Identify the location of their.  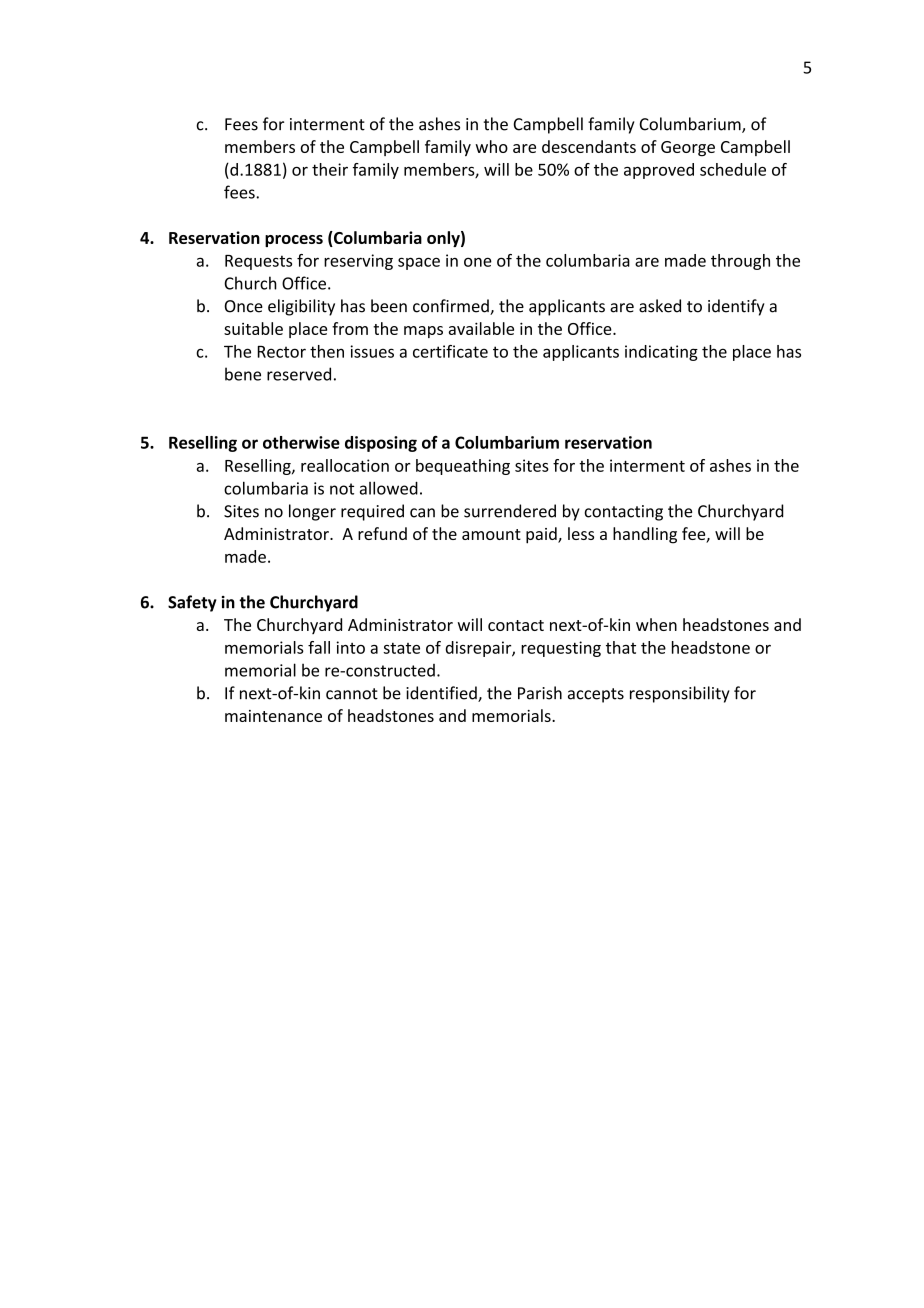
(330, 169).
